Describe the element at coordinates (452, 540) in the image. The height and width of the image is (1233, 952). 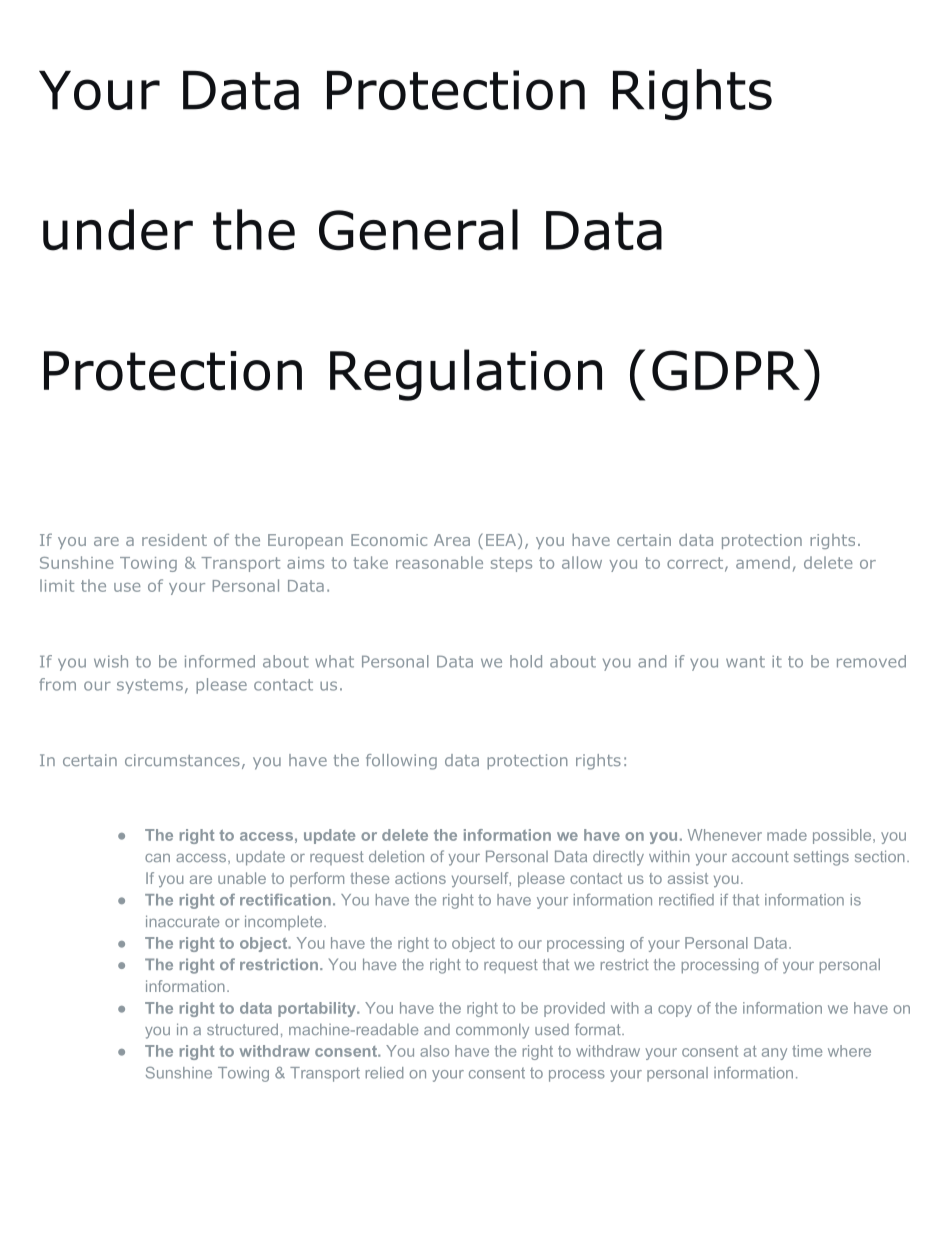
I see `Area` at that location.
